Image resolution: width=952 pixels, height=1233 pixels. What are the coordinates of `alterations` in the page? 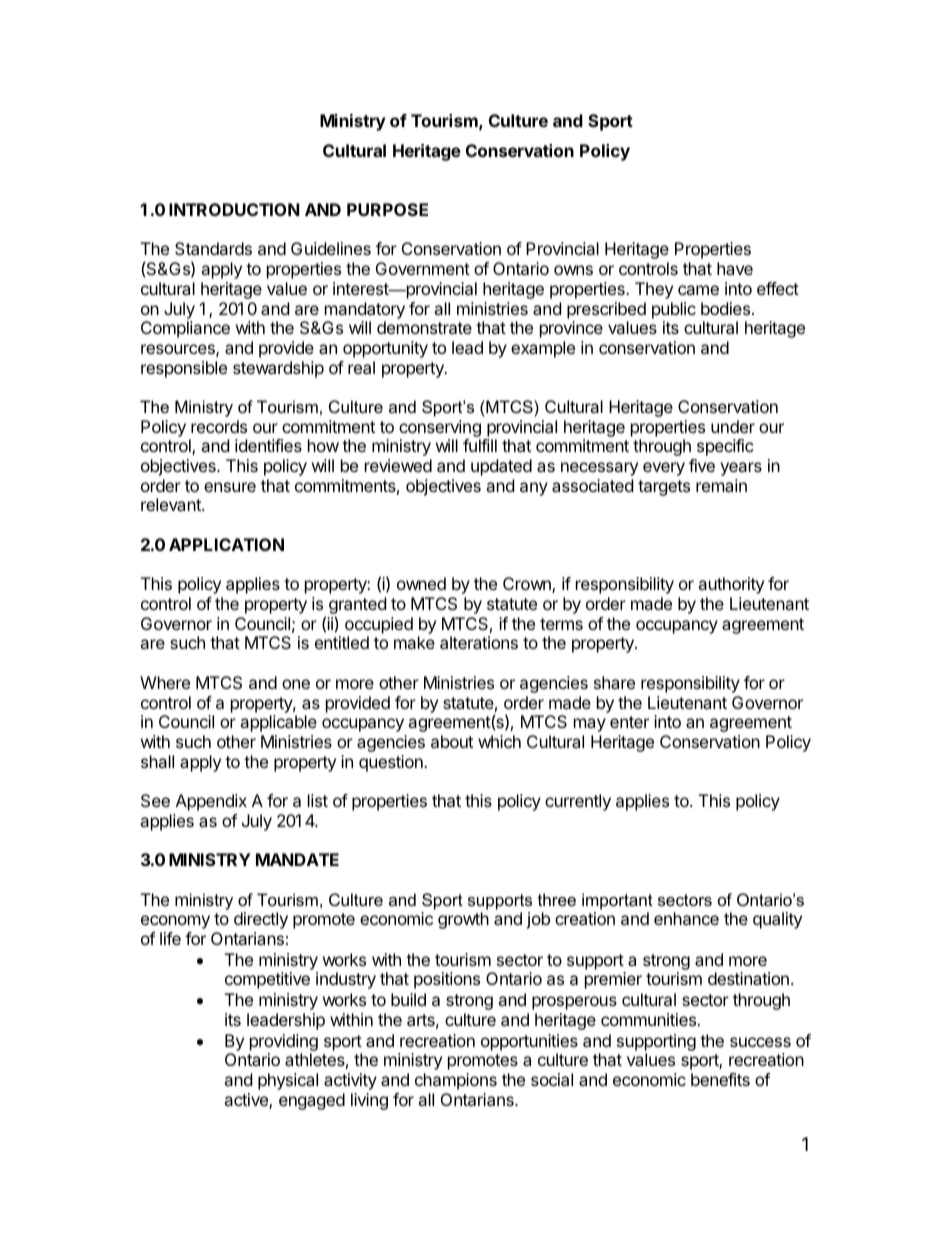 It's located at (479, 642).
